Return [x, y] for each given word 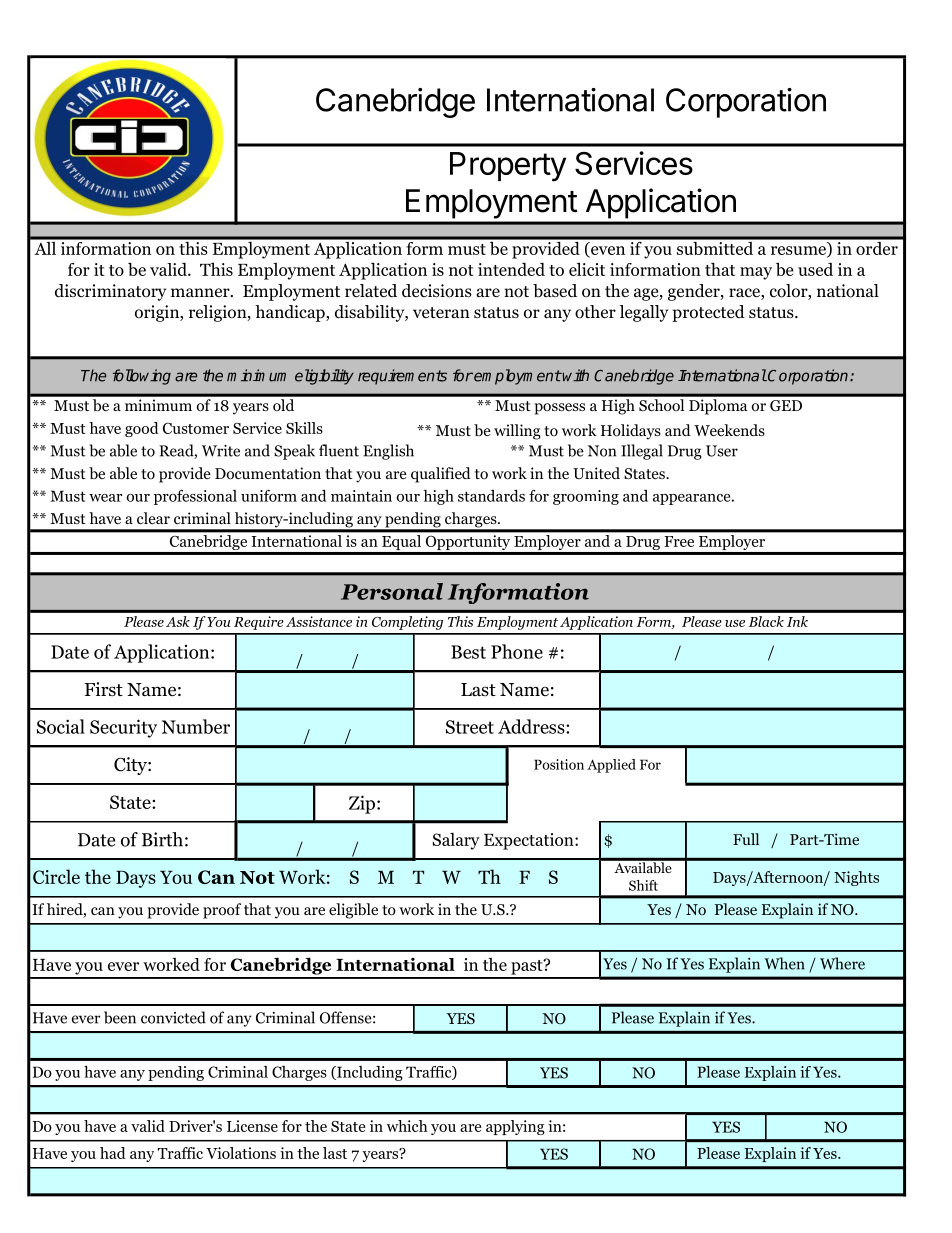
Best [468, 652]
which [407, 1126]
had [113, 1153]
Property [508, 167]
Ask [178, 621]
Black [766, 621]
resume [799, 251]
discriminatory [110, 292]
